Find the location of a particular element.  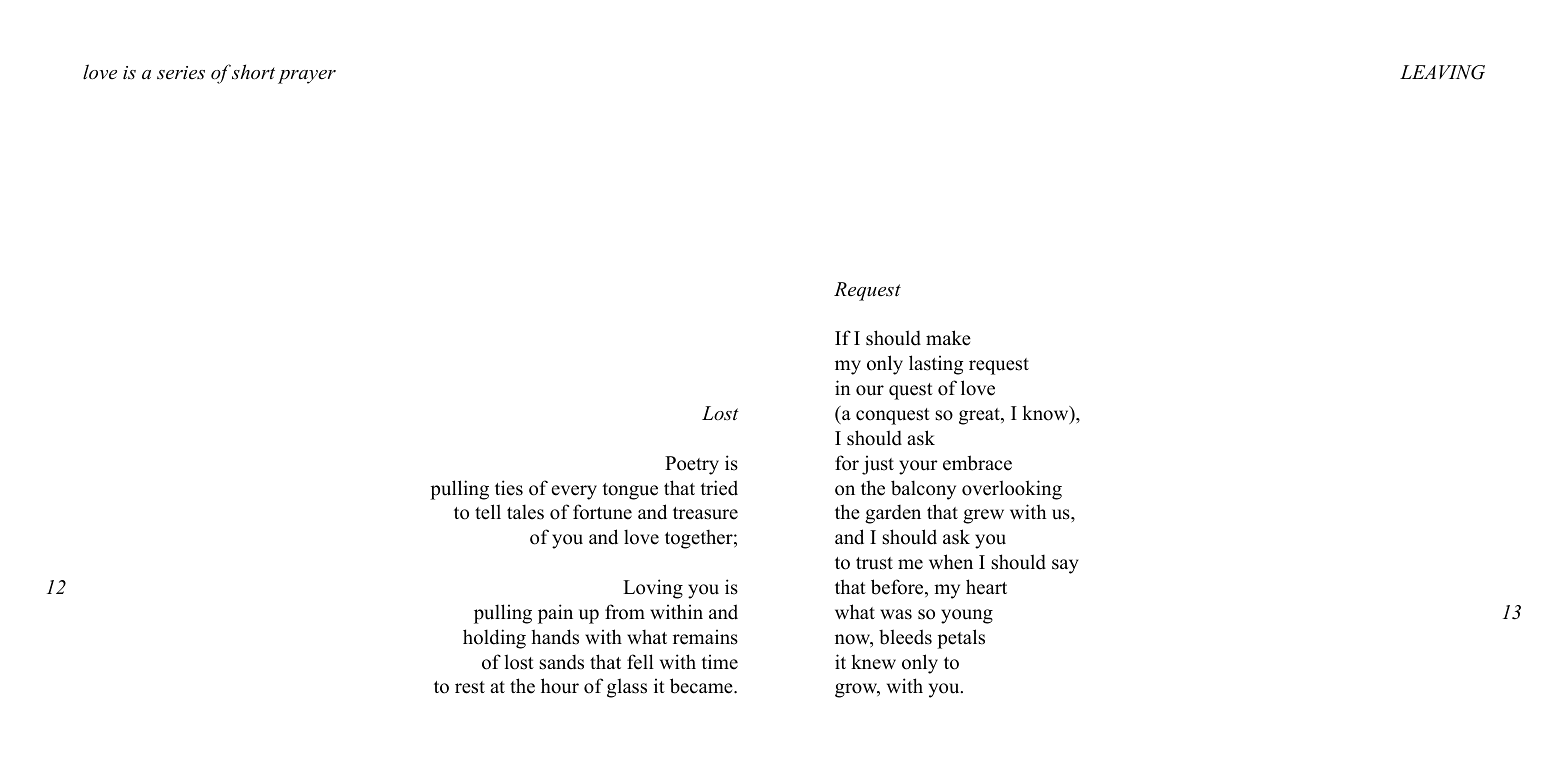

lasting is located at coordinates (936, 365).
